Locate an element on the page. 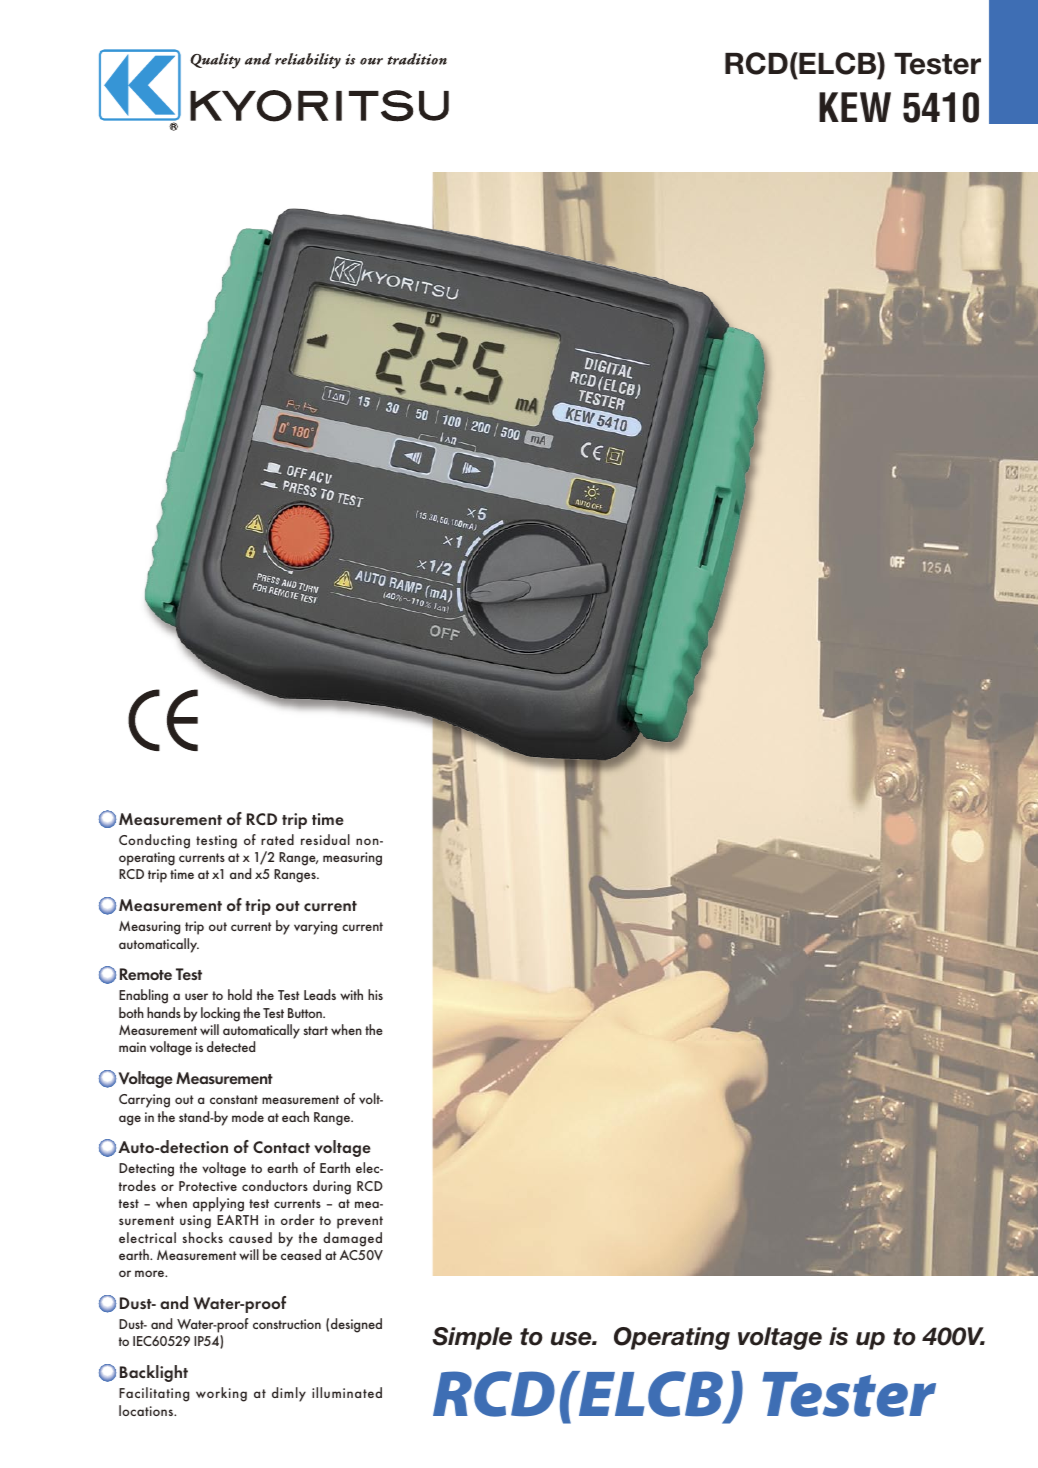 Image resolution: width=1038 pixels, height=1468 pixels. Conducting is located at coordinates (154, 841).
